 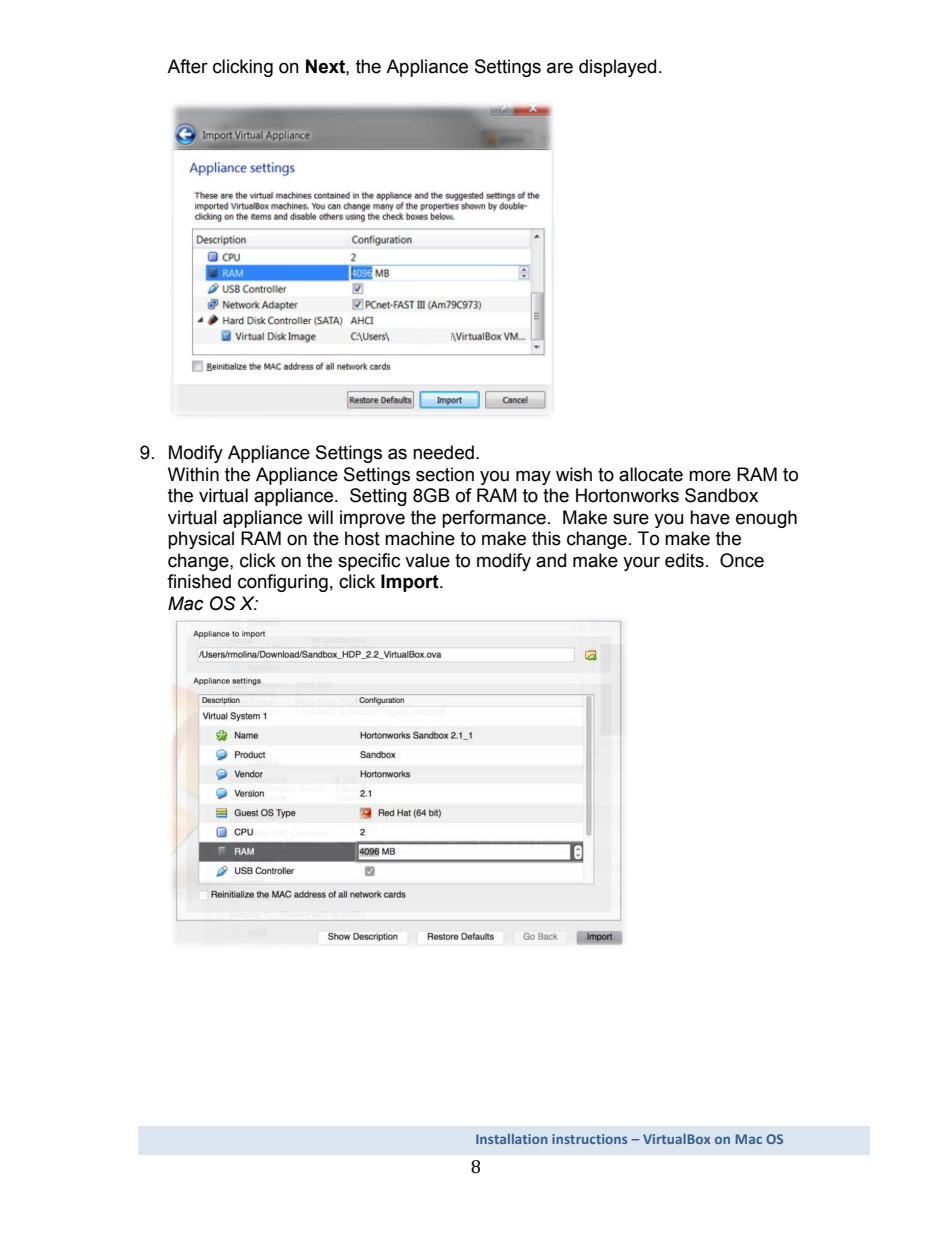 I want to click on instructions, so click(x=589, y=1139).
